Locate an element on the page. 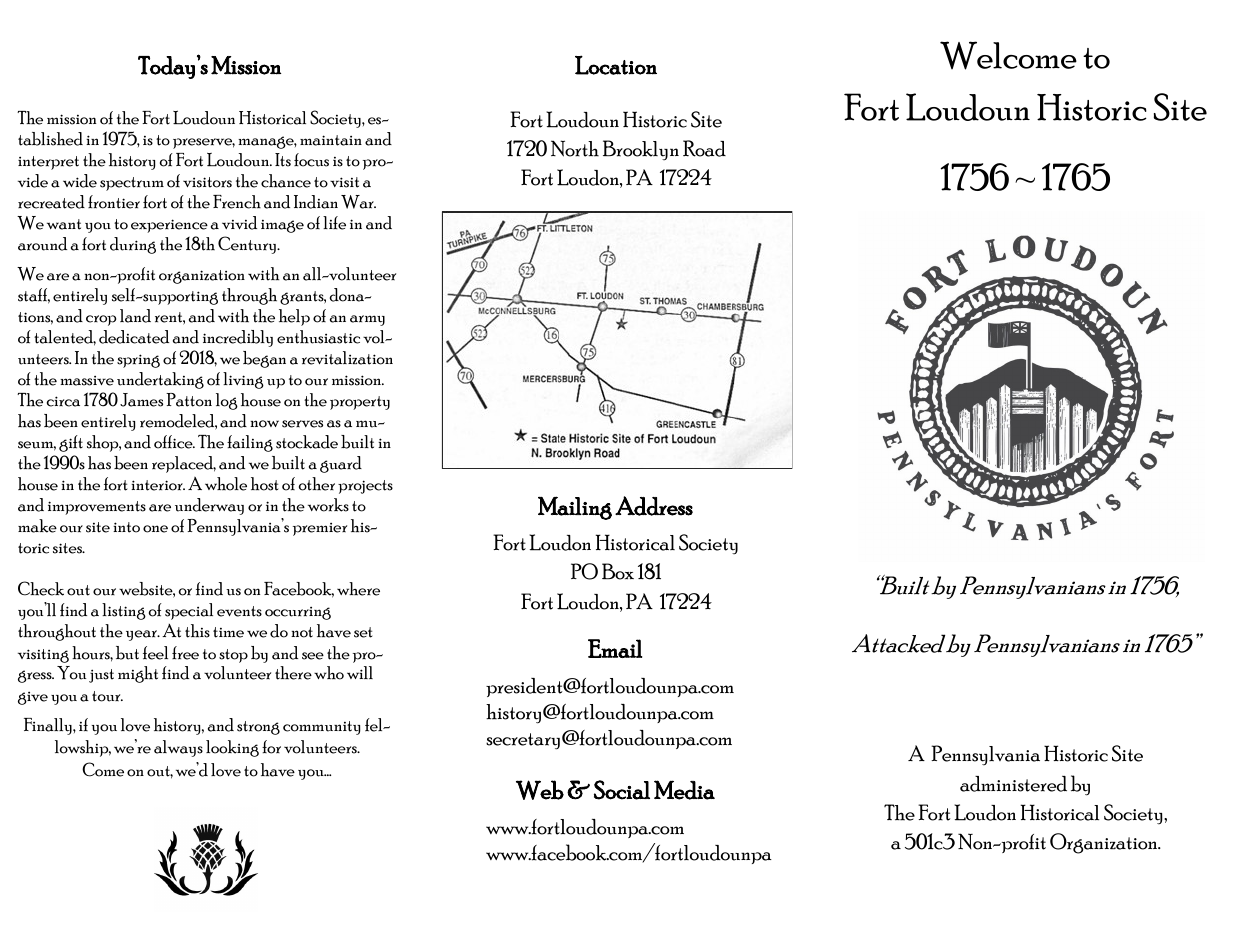  always is located at coordinates (178, 748).
